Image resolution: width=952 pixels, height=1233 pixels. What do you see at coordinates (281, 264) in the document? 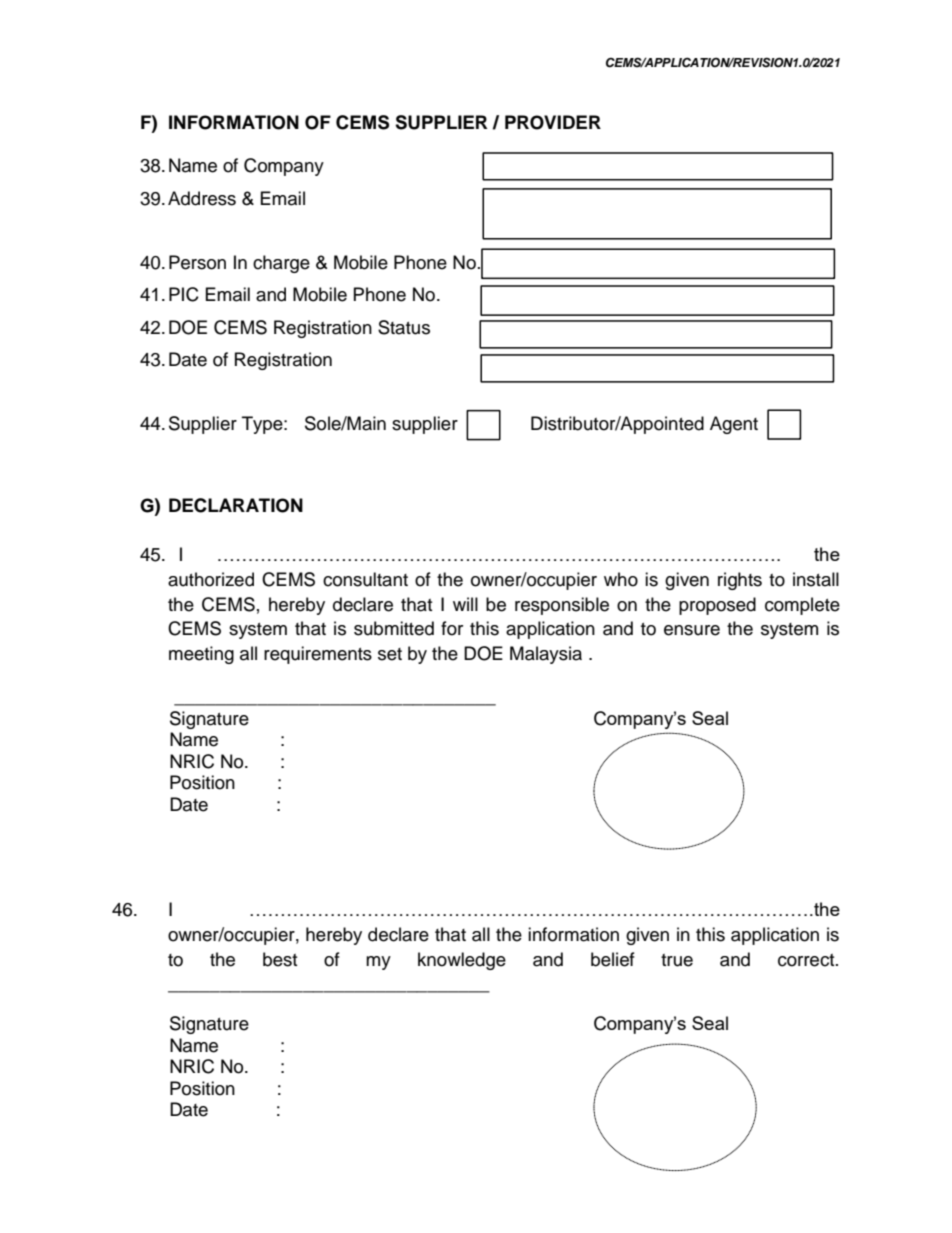
I see `charge` at bounding box center [281, 264].
